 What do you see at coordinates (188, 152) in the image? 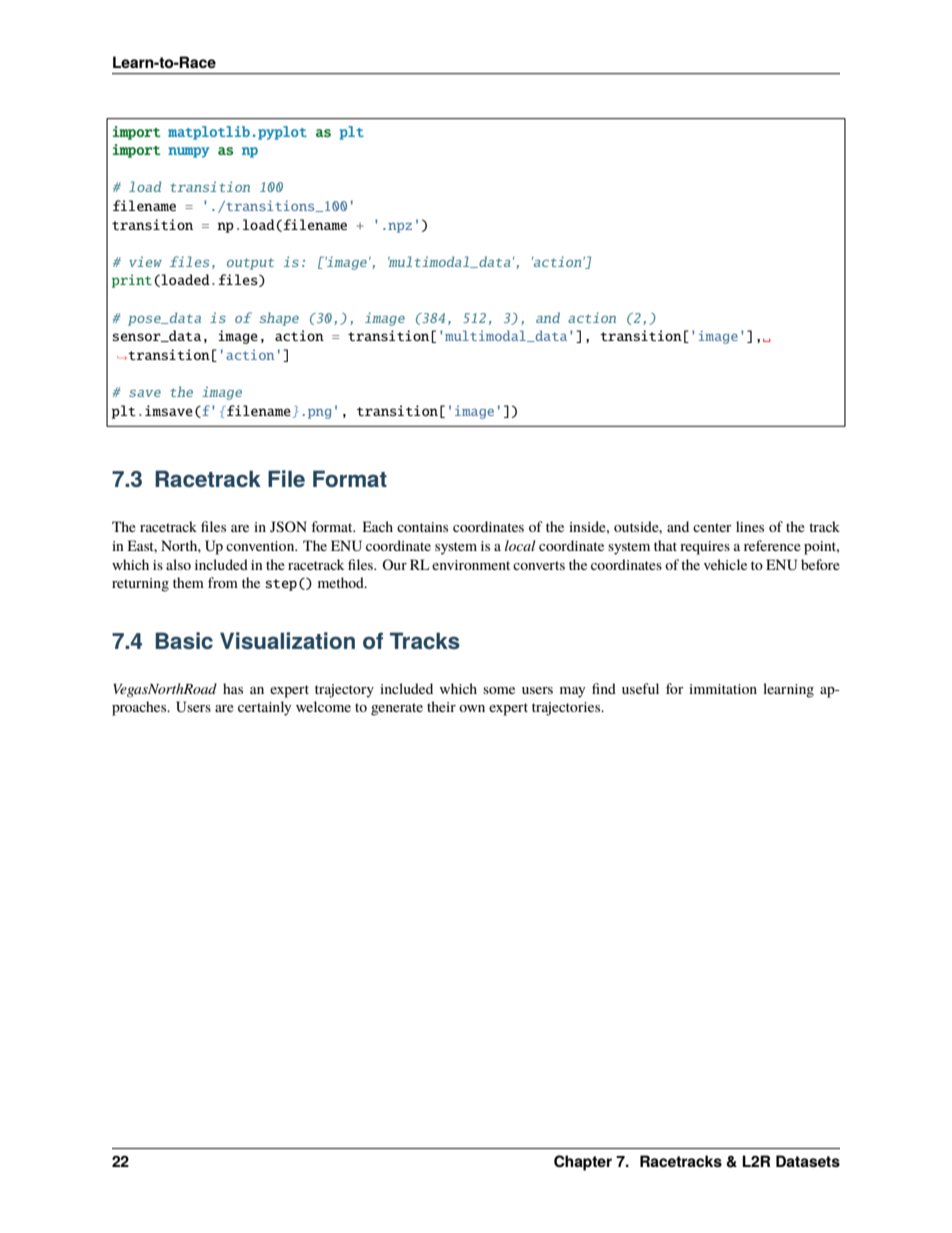
I see `numpy` at bounding box center [188, 152].
